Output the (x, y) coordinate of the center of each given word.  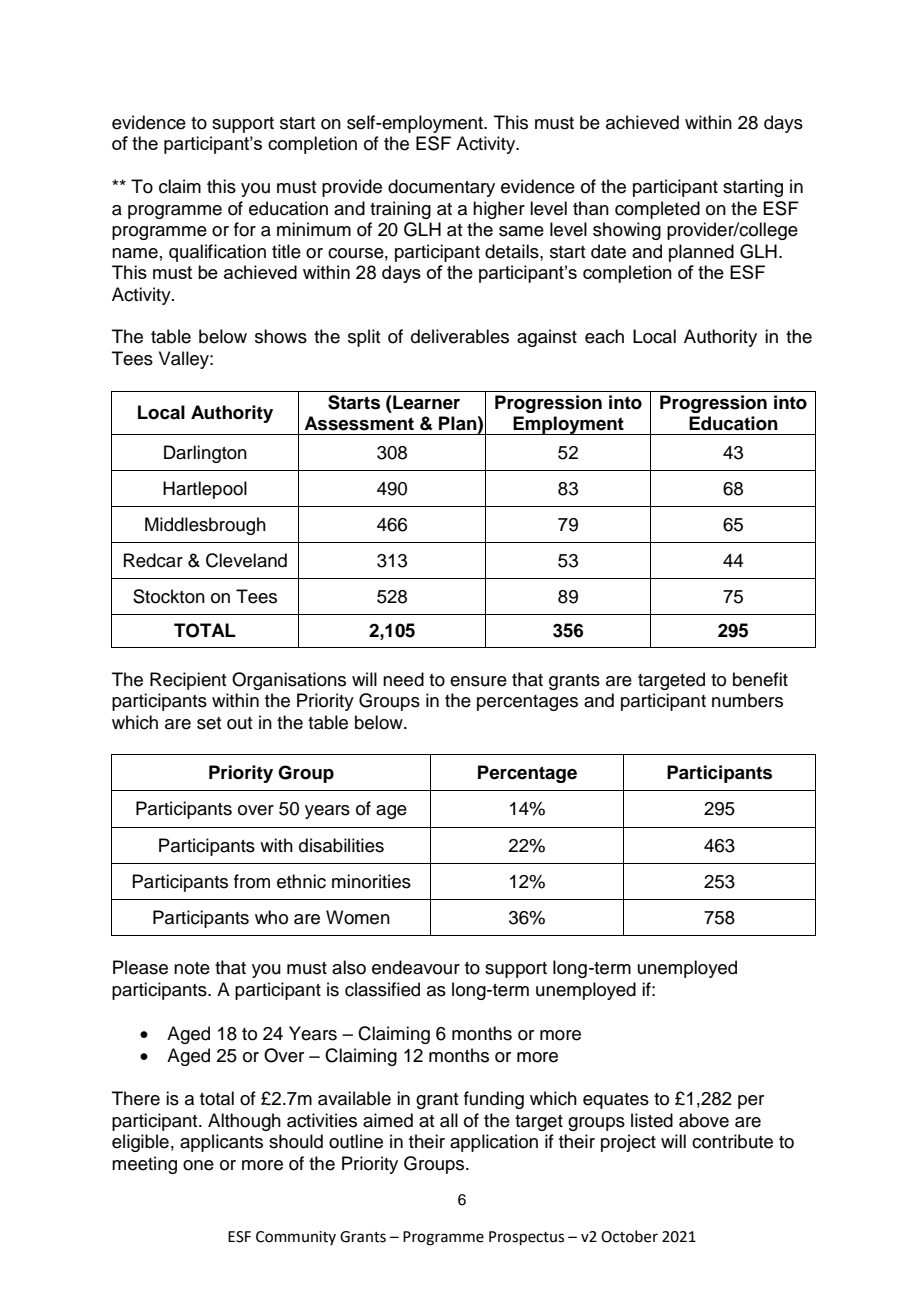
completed (657, 210)
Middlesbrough (205, 526)
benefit (760, 679)
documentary (441, 188)
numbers (747, 700)
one (198, 1165)
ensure (478, 681)
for (245, 229)
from (252, 881)
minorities (371, 881)
